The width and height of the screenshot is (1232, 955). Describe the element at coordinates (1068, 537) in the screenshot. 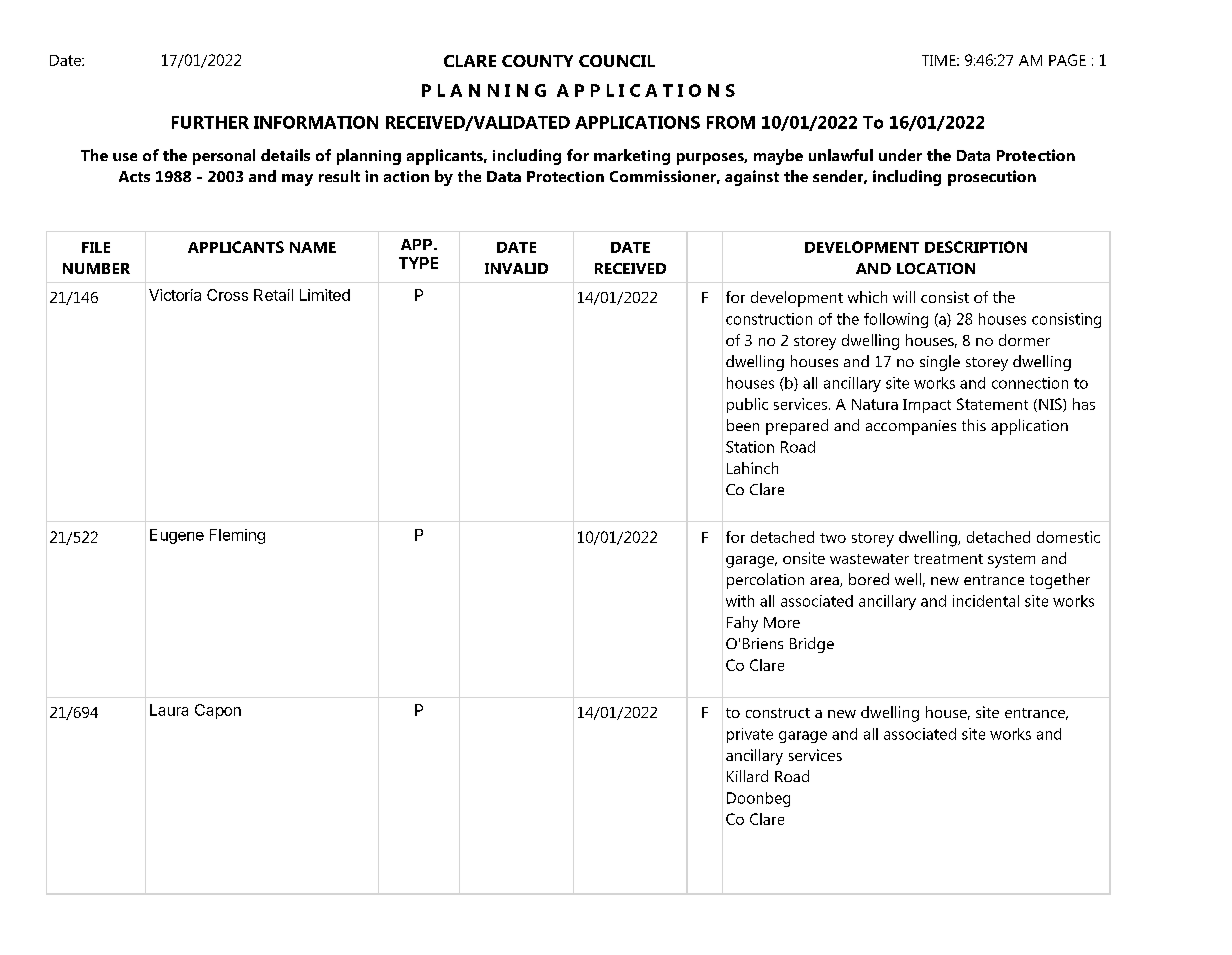

I see `domestic` at that location.
